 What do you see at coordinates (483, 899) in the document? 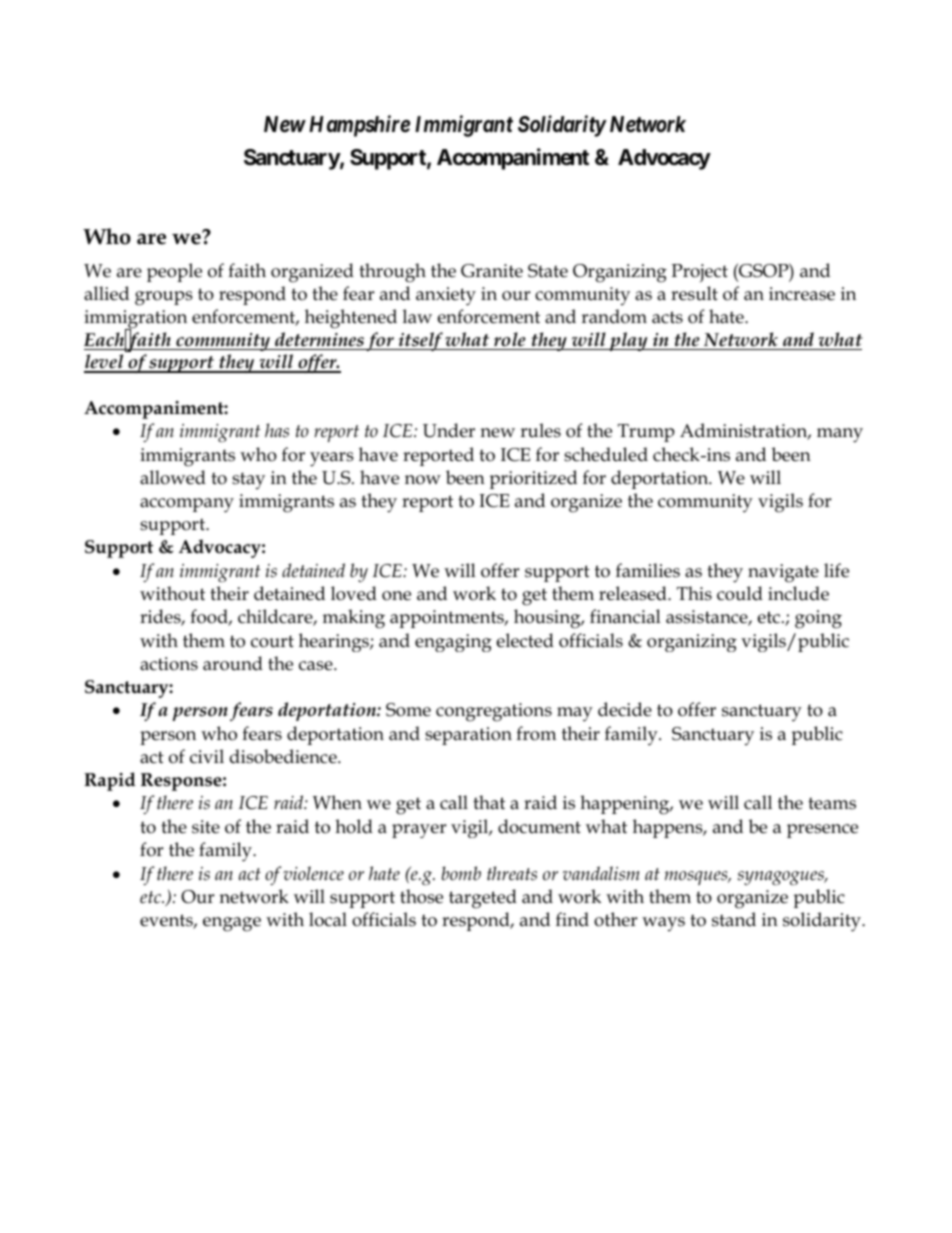
I see `targeted` at bounding box center [483, 899].
